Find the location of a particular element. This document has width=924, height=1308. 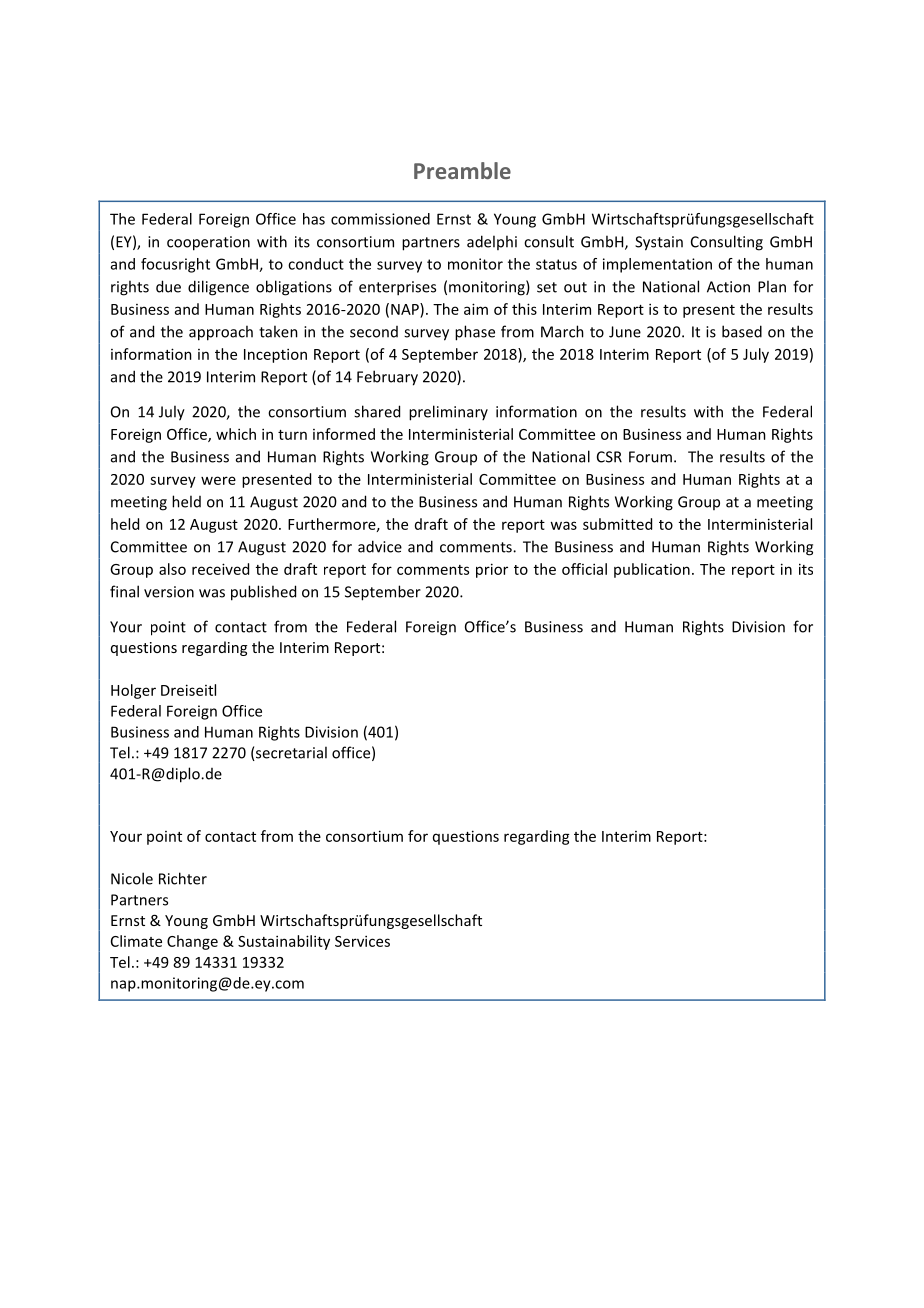

Change is located at coordinates (192, 942).
